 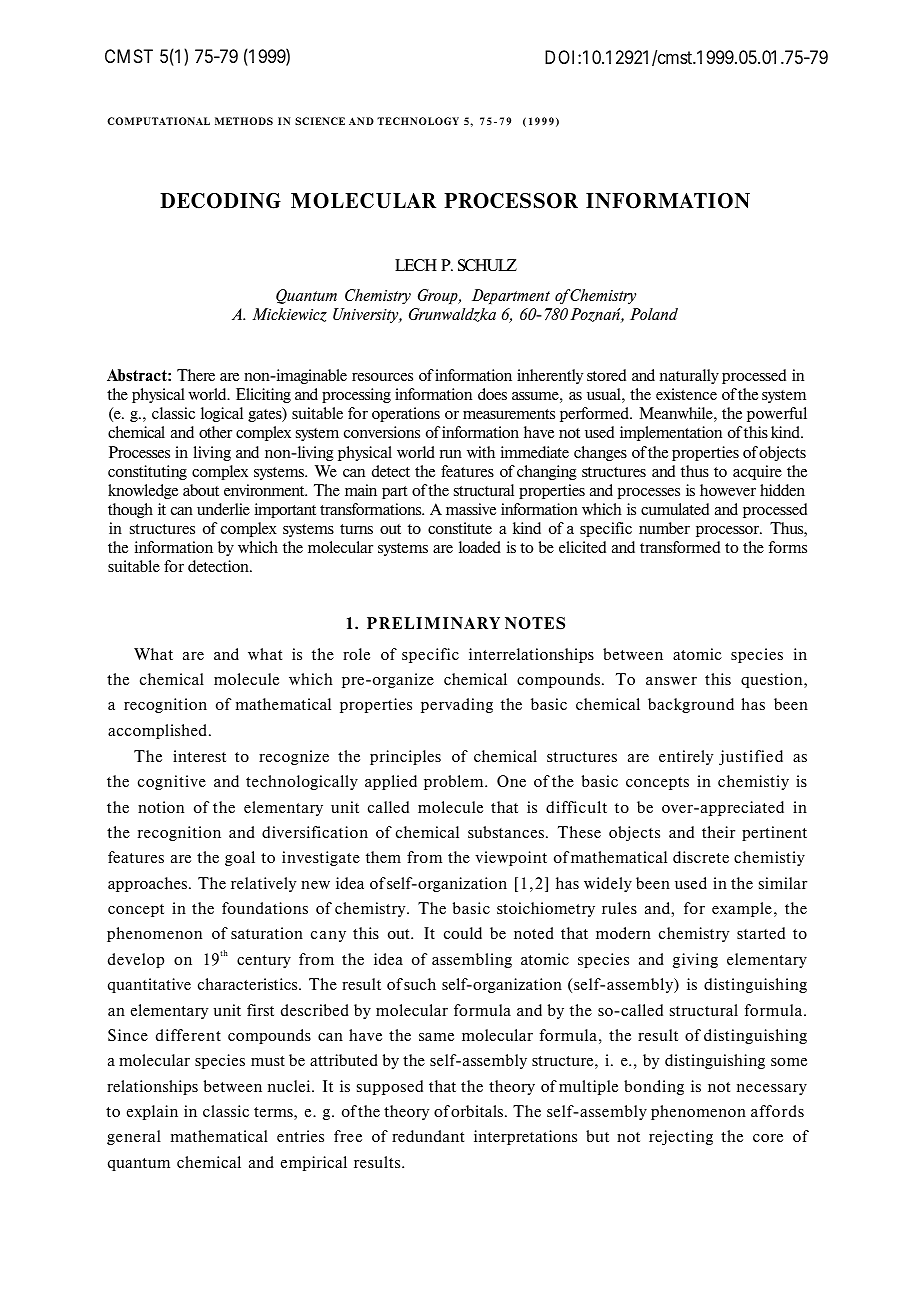 I want to click on TECHNOLOGY, so click(x=418, y=121).
